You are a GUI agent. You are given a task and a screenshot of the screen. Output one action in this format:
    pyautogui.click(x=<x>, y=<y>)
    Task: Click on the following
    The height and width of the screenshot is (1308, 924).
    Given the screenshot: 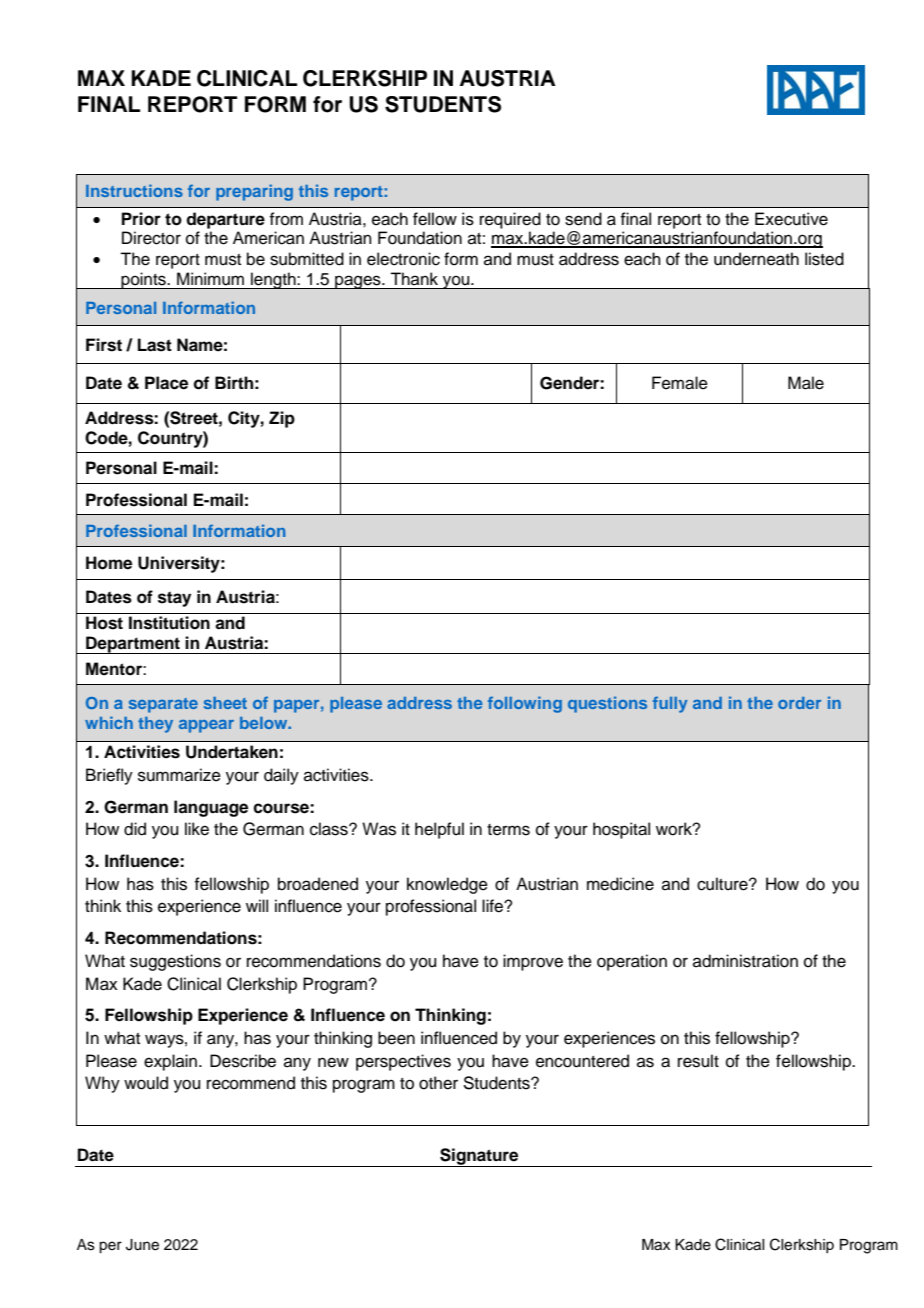 What is the action you would take?
    pyautogui.click(x=525, y=704)
